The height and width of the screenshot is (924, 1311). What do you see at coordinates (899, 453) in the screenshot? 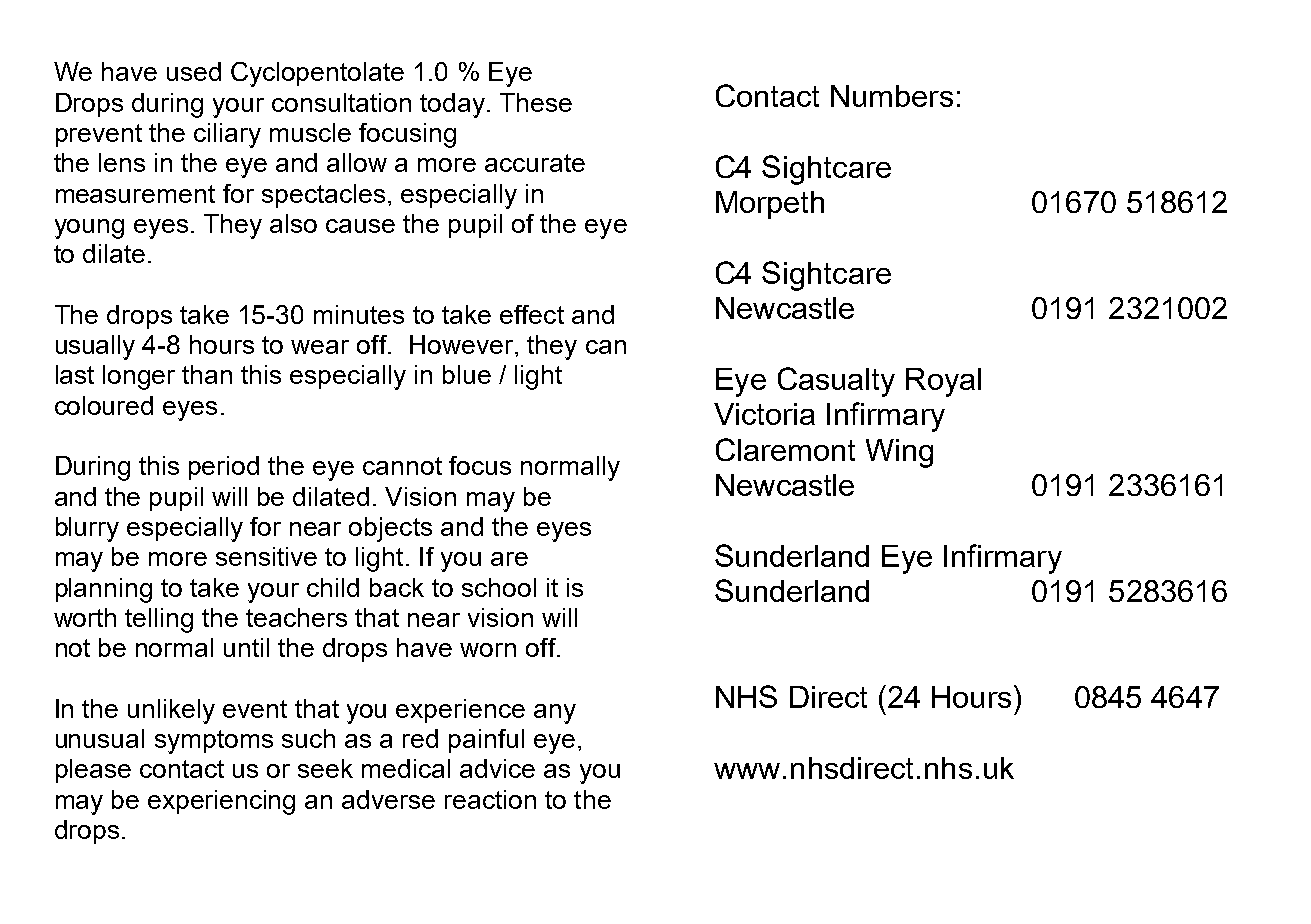
I see `Wing` at bounding box center [899, 453].
